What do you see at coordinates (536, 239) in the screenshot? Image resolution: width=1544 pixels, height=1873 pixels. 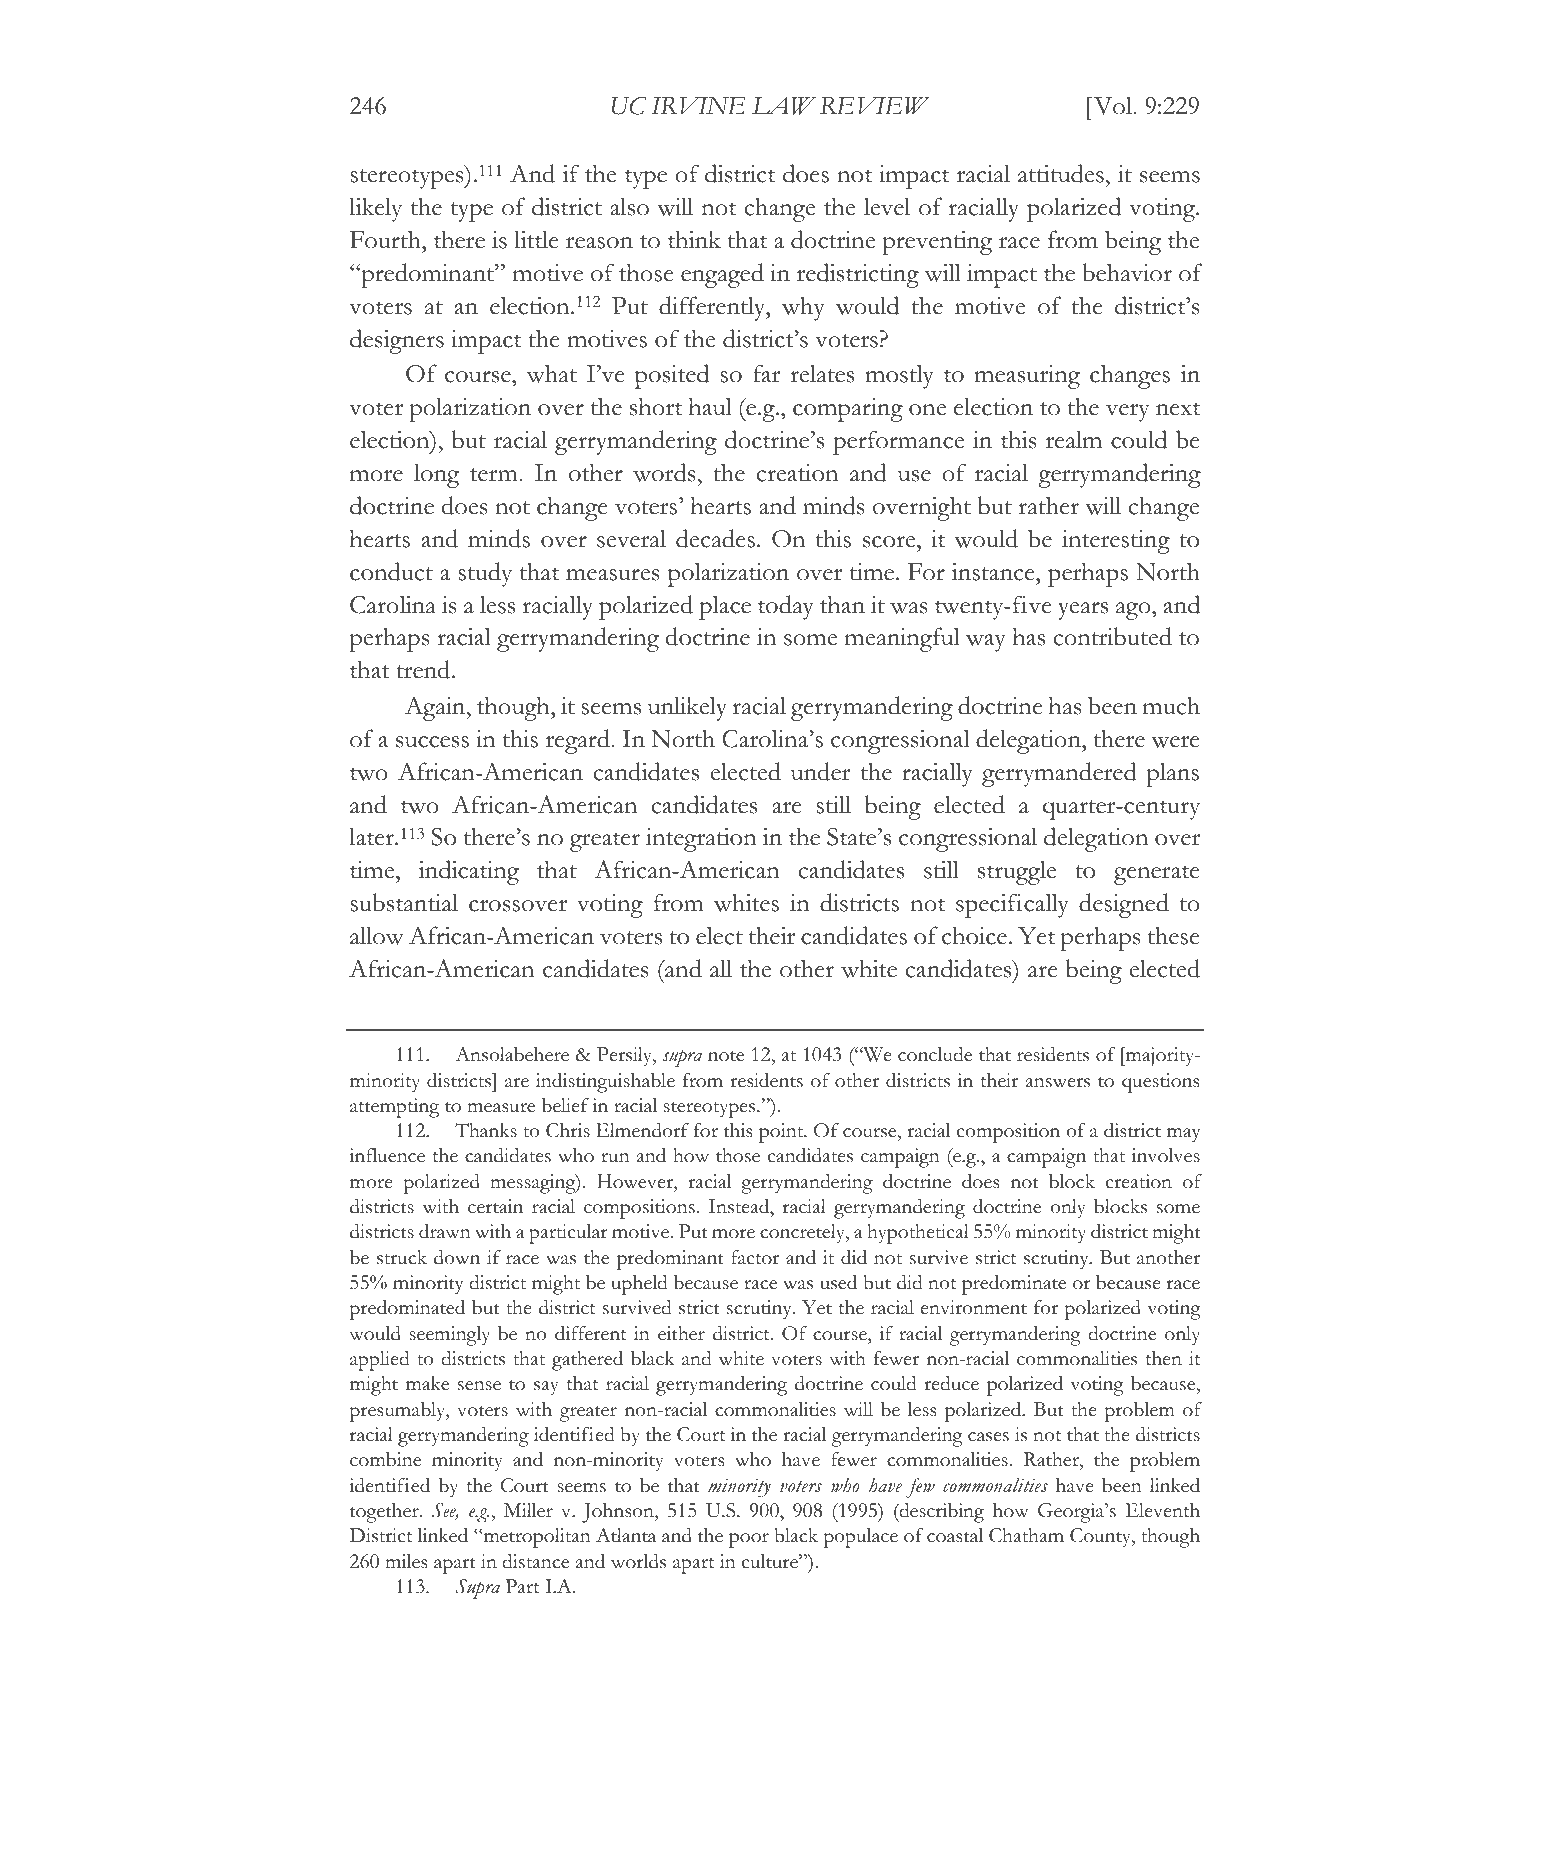 I see `little` at bounding box center [536, 239].
